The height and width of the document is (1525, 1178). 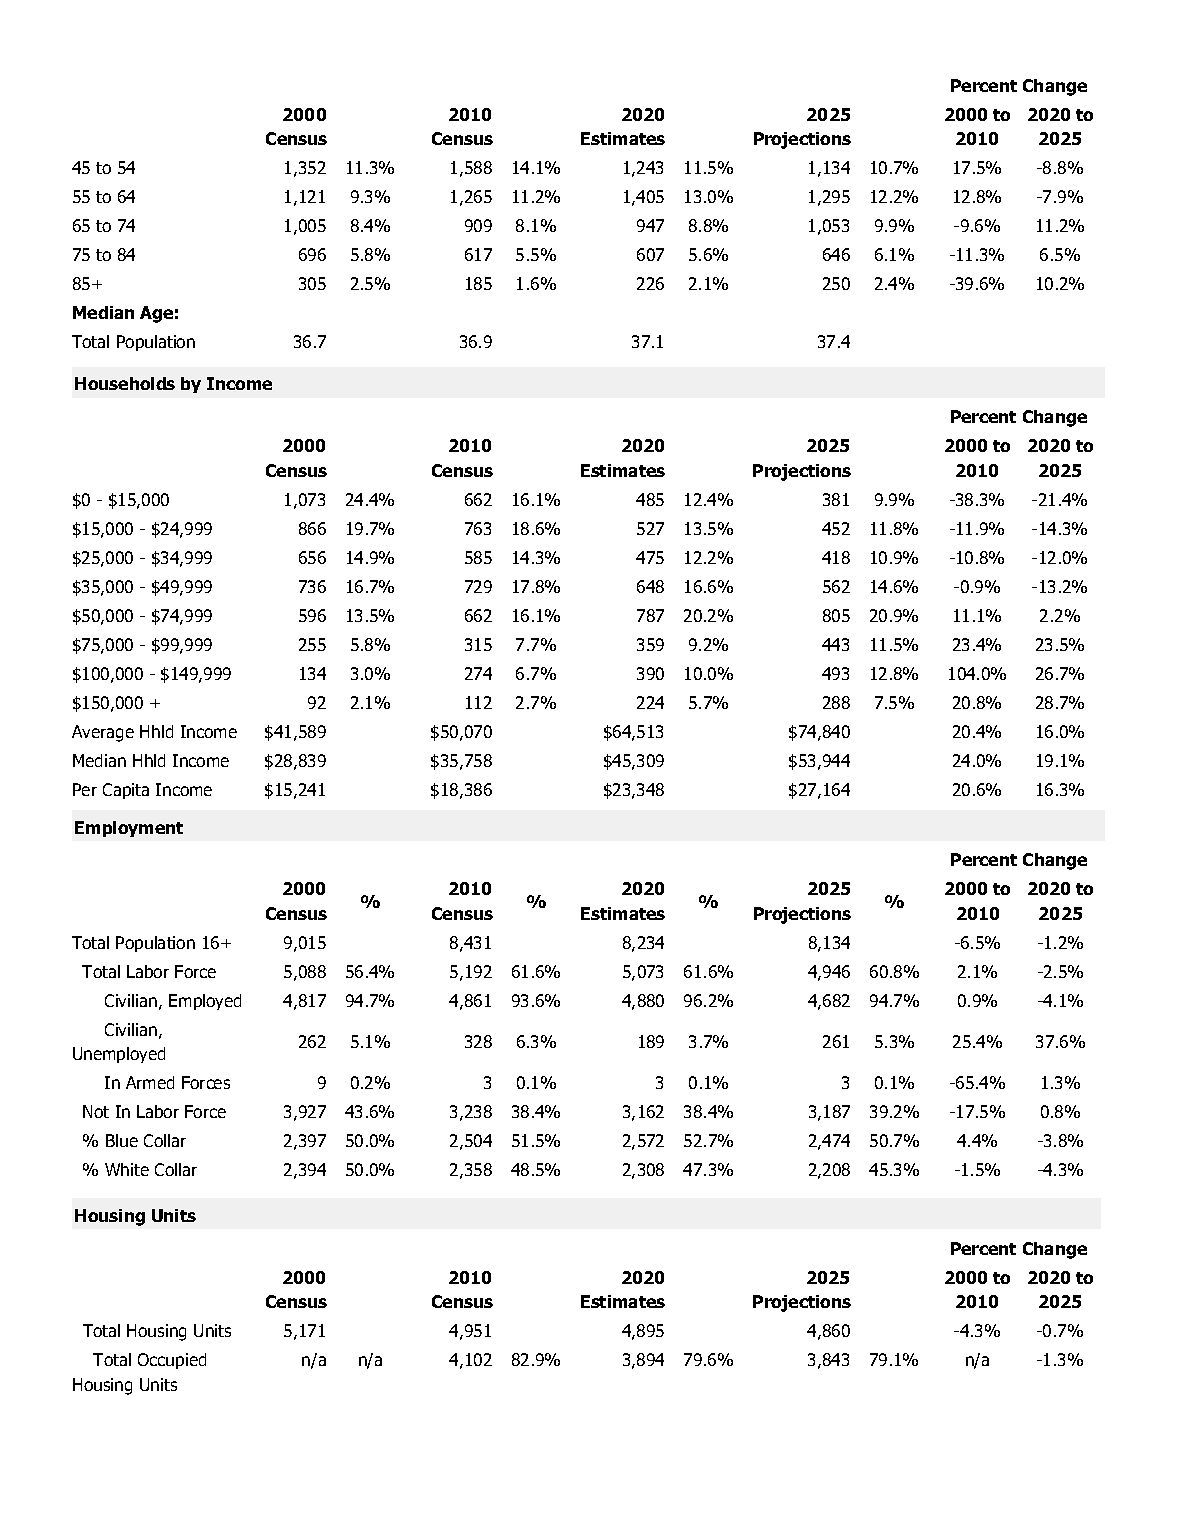 What do you see at coordinates (103, 733) in the document?
I see `Average` at bounding box center [103, 733].
